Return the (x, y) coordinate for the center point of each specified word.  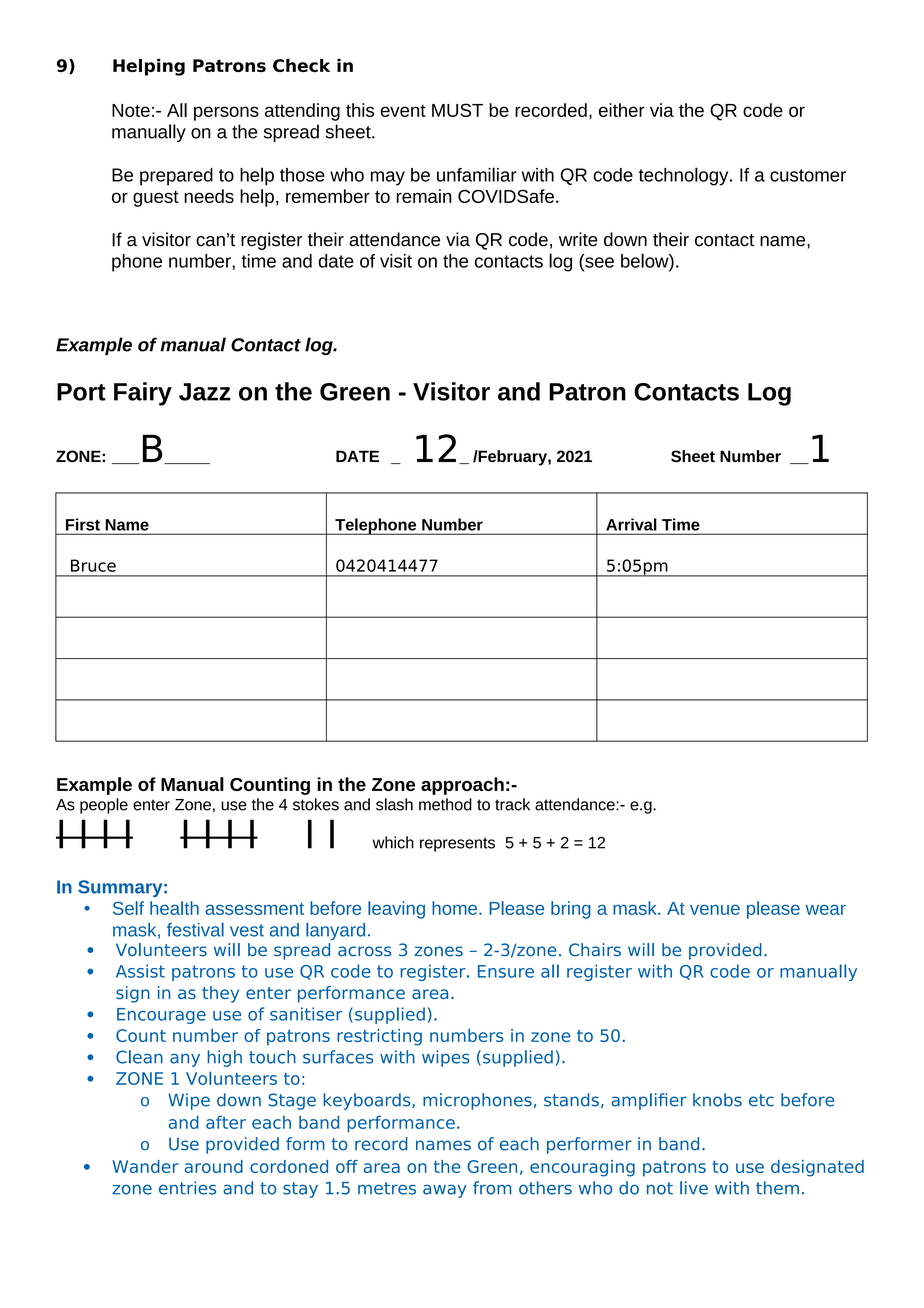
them (777, 1188)
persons (226, 113)
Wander (145, 1166)
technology (685, 176)
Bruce (93, 565)
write (578, 239)
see (598, 262)
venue (715, 909)
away (445, 1191)
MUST (457, 110)
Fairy (143, 394)
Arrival (631, 524)
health (174, 908)
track (512, 804)
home (454, 908)
